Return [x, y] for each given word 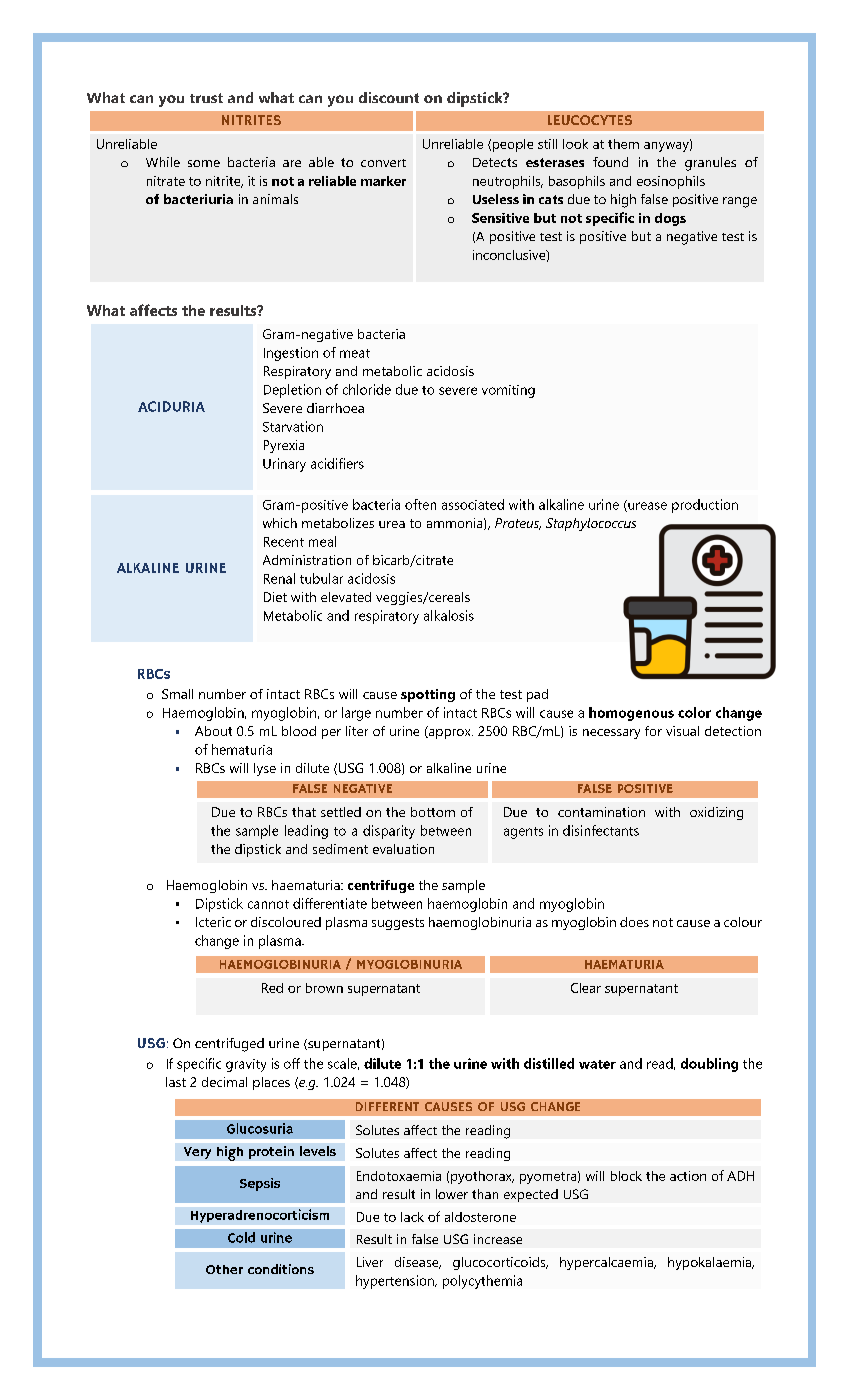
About [213, 731]
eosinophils [671, 182]
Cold [241, 1237]
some [204, 163]
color [694, 712]
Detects [495, 162]
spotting [428, 695]
